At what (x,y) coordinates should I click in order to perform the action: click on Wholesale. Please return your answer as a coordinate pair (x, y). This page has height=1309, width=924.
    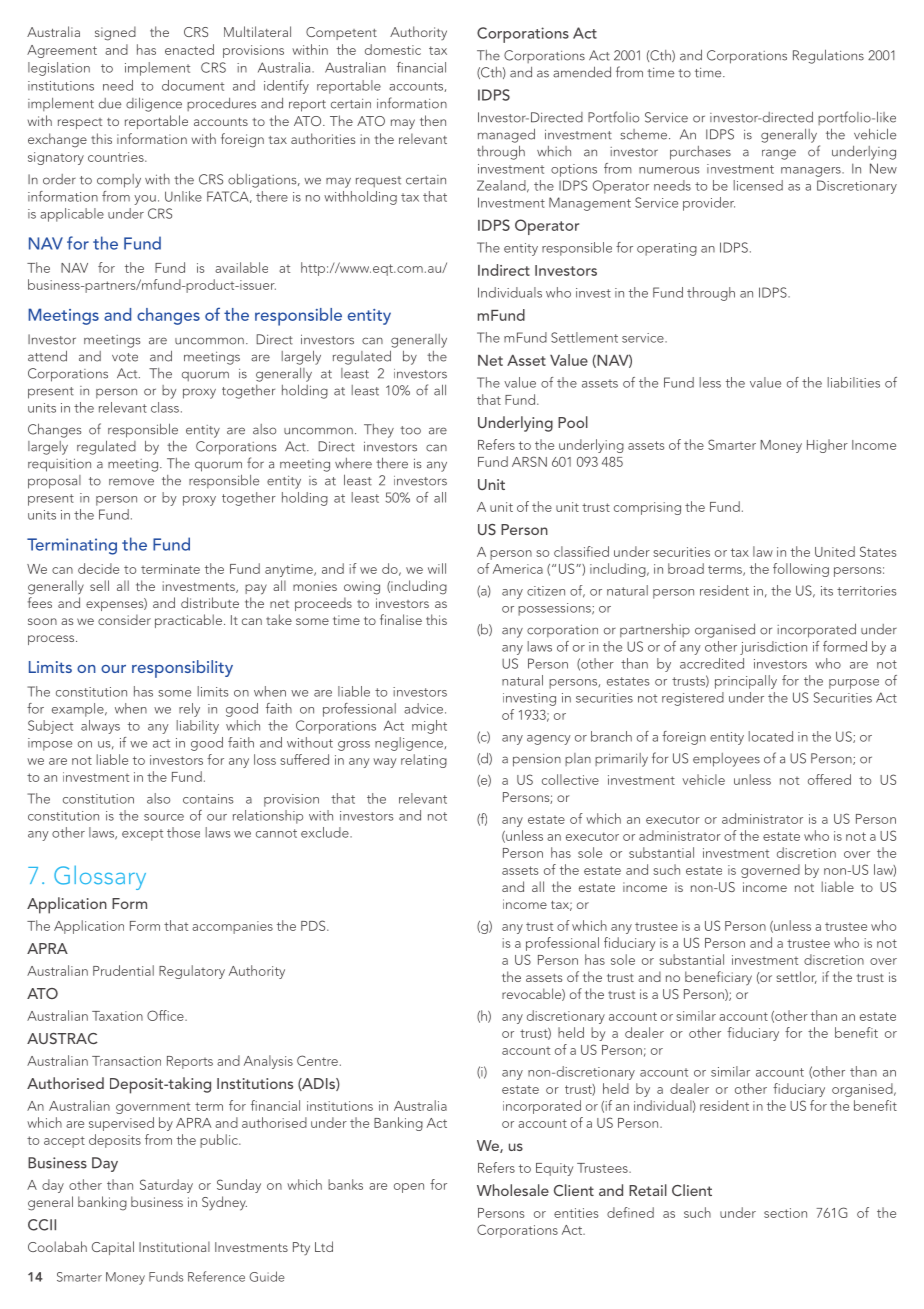
    Looking at the image, I should click on (513, 1190).
